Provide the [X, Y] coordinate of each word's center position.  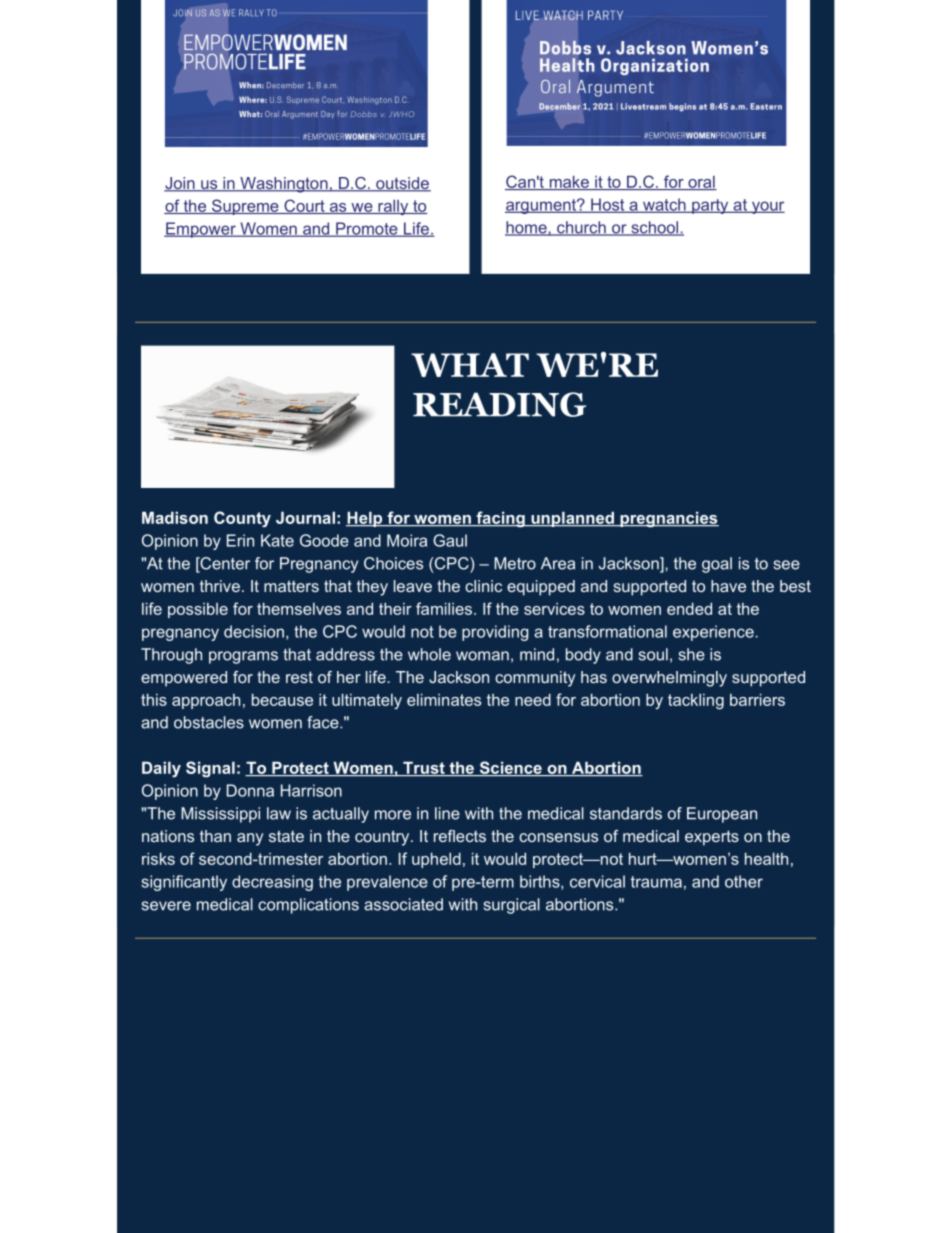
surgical [512, 906]
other [744, 881]
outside [402, 184]
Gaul [450, 540]
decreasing [272, 883]
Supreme [245, 207]
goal [717, 565]
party [710, 206]
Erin [240, 540]
